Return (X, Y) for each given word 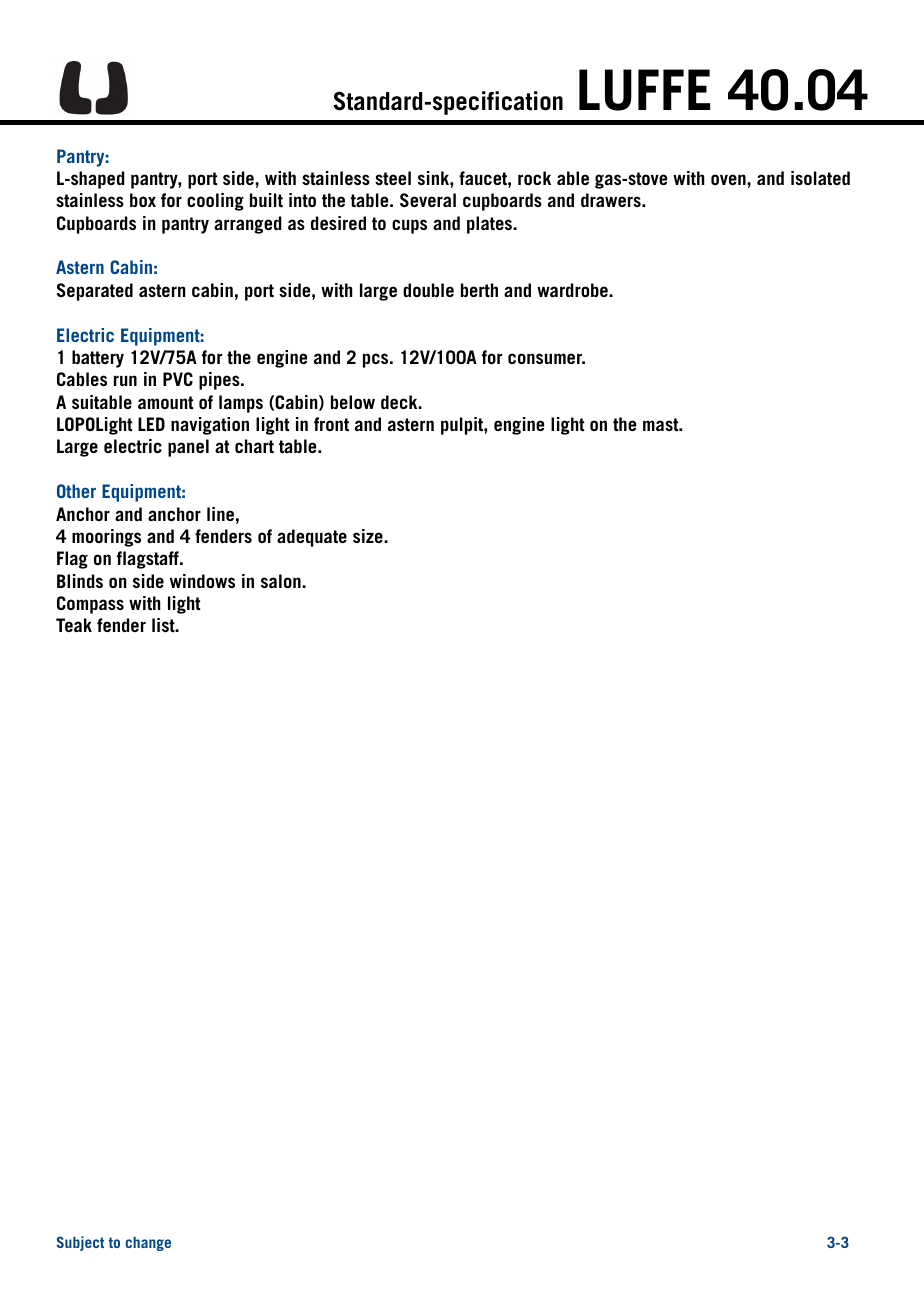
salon (282, 581)
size (369, 536)
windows (202, 581)
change (148, 1244)
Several (428, 200)
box (143, 200)
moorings (106, 538)
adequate (312, 538)
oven (729, 179)
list (164, 625)
